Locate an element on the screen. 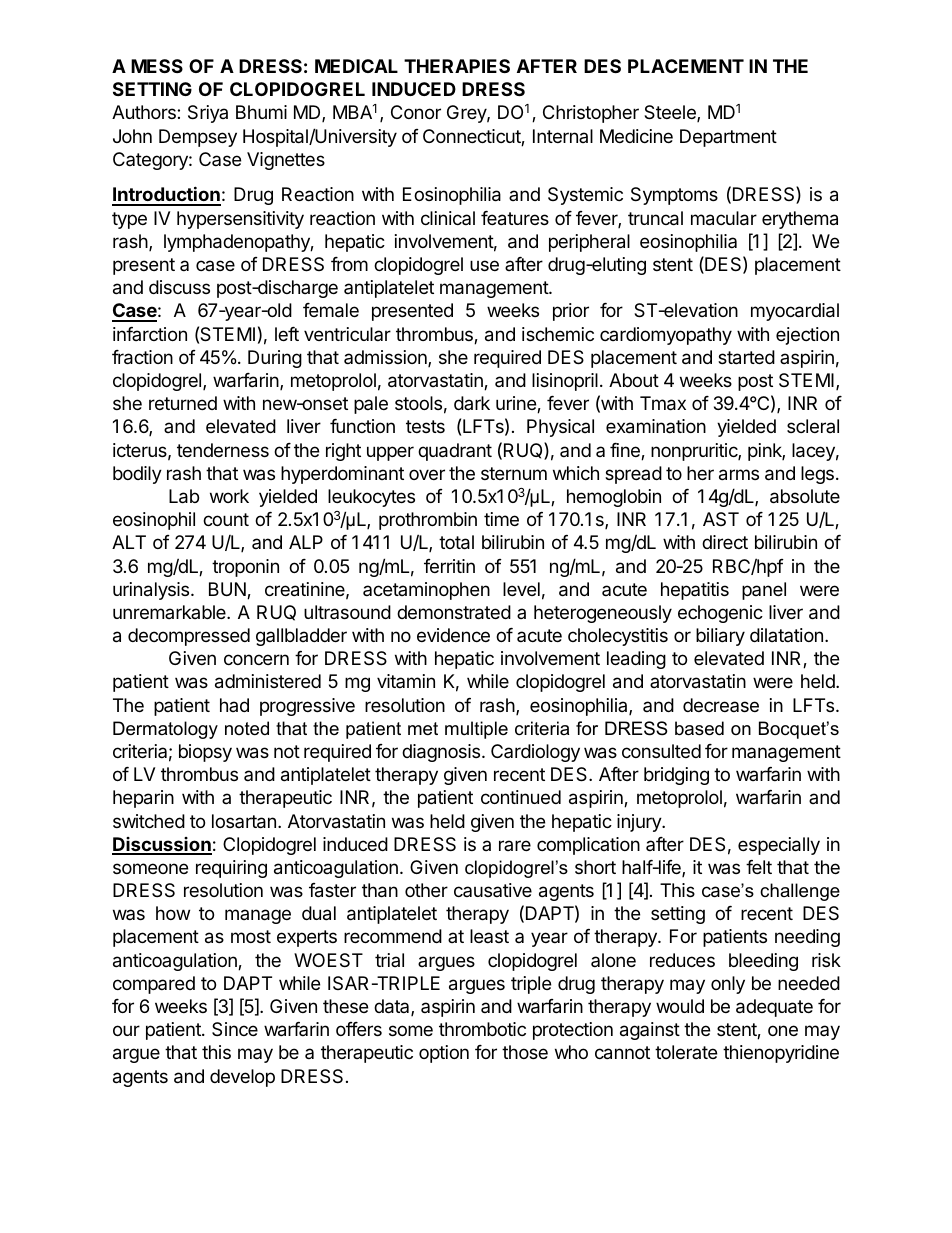 The image size is (952, 1233). THERAPIES is located at coordinates (457, 66).
